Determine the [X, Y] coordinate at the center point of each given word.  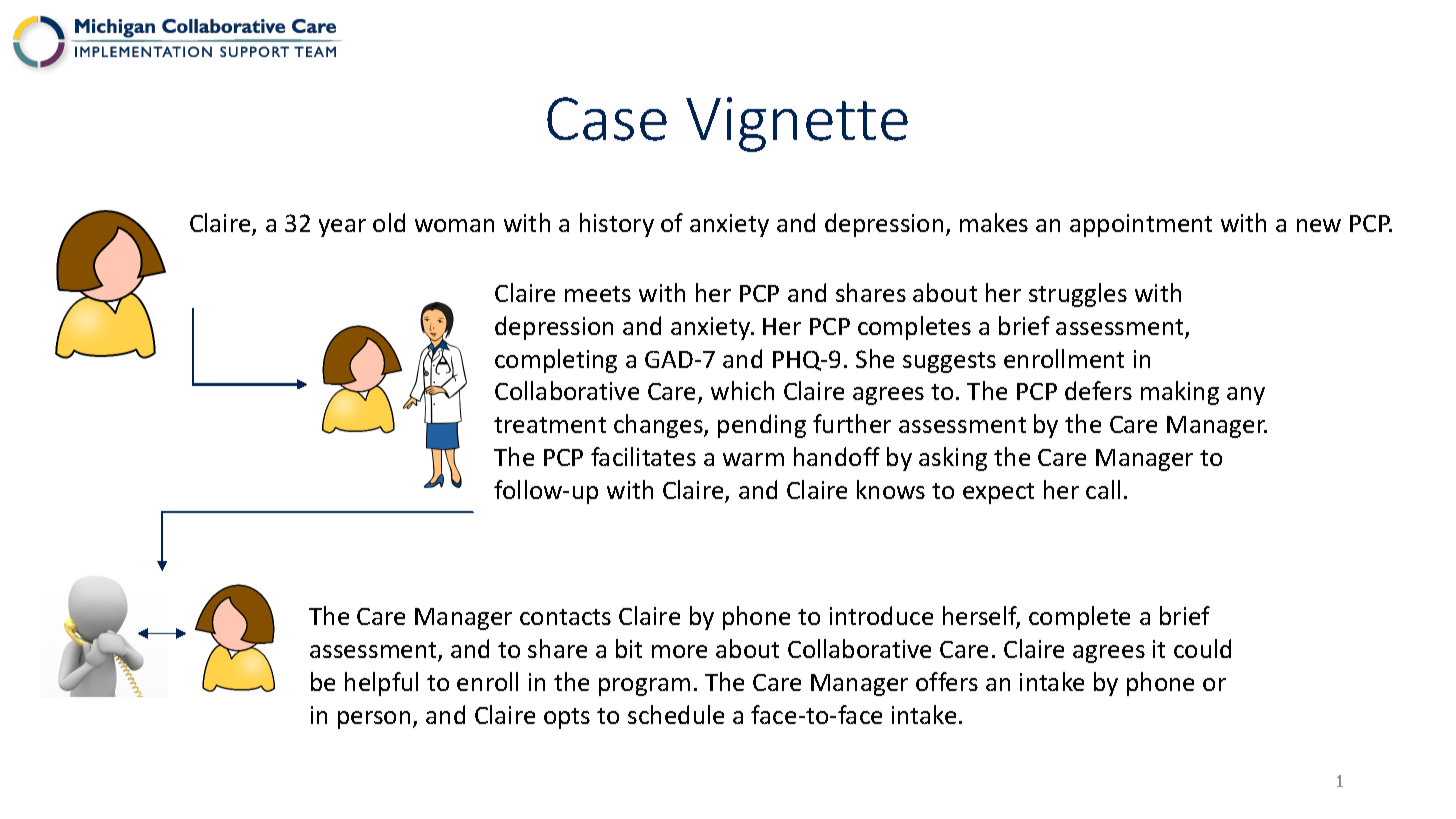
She [875, 358]
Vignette [797, 124]
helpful [381, 684]
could [1202, 648]
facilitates [643, 456]
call [1103, 489]
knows [891, 489]
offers [947, 681]
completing [556, 361]
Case [607, 119]
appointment [1141, 225]
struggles [1078, 295]
